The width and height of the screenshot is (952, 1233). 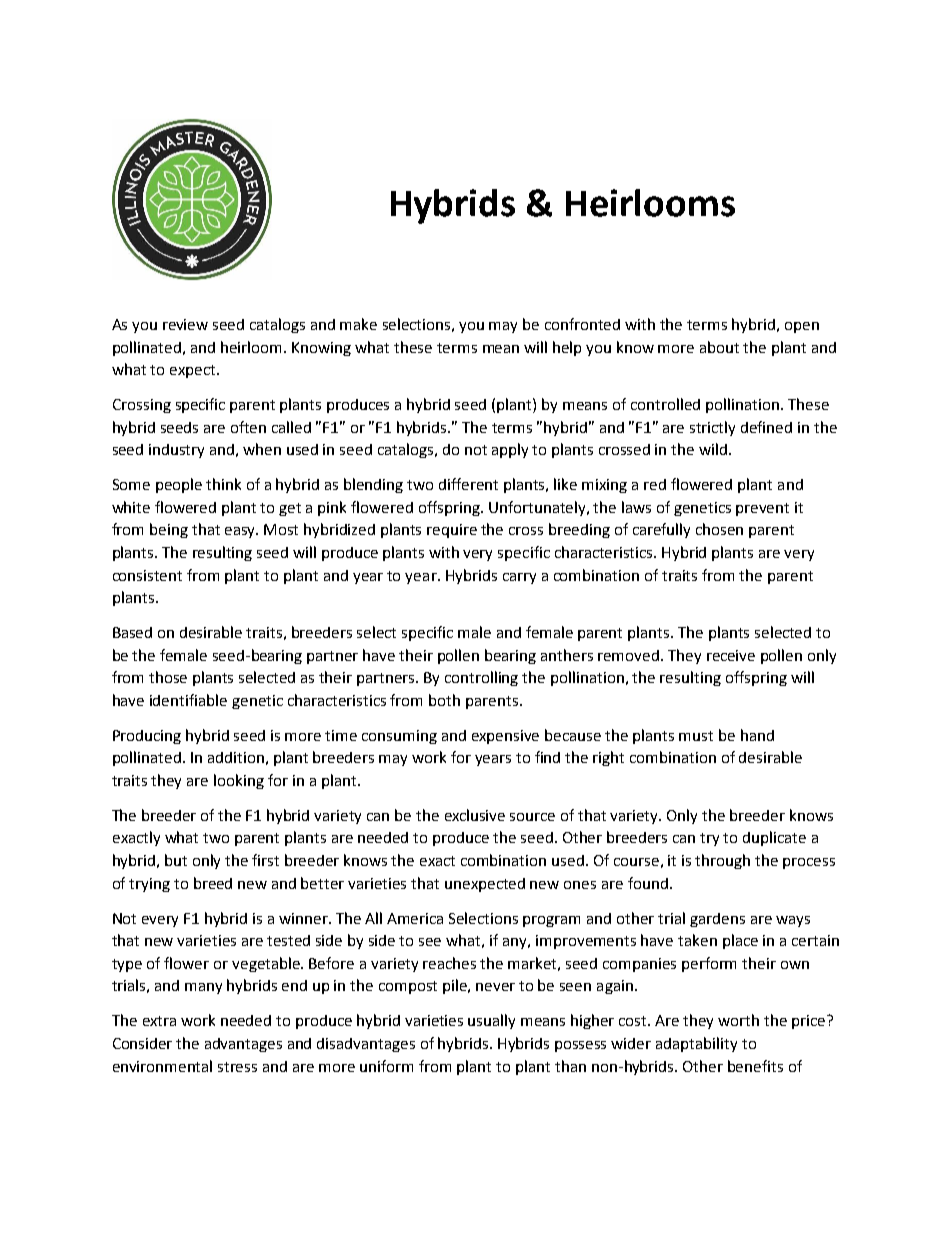 I want to click on exclusive, so click(x=475, y=815).
